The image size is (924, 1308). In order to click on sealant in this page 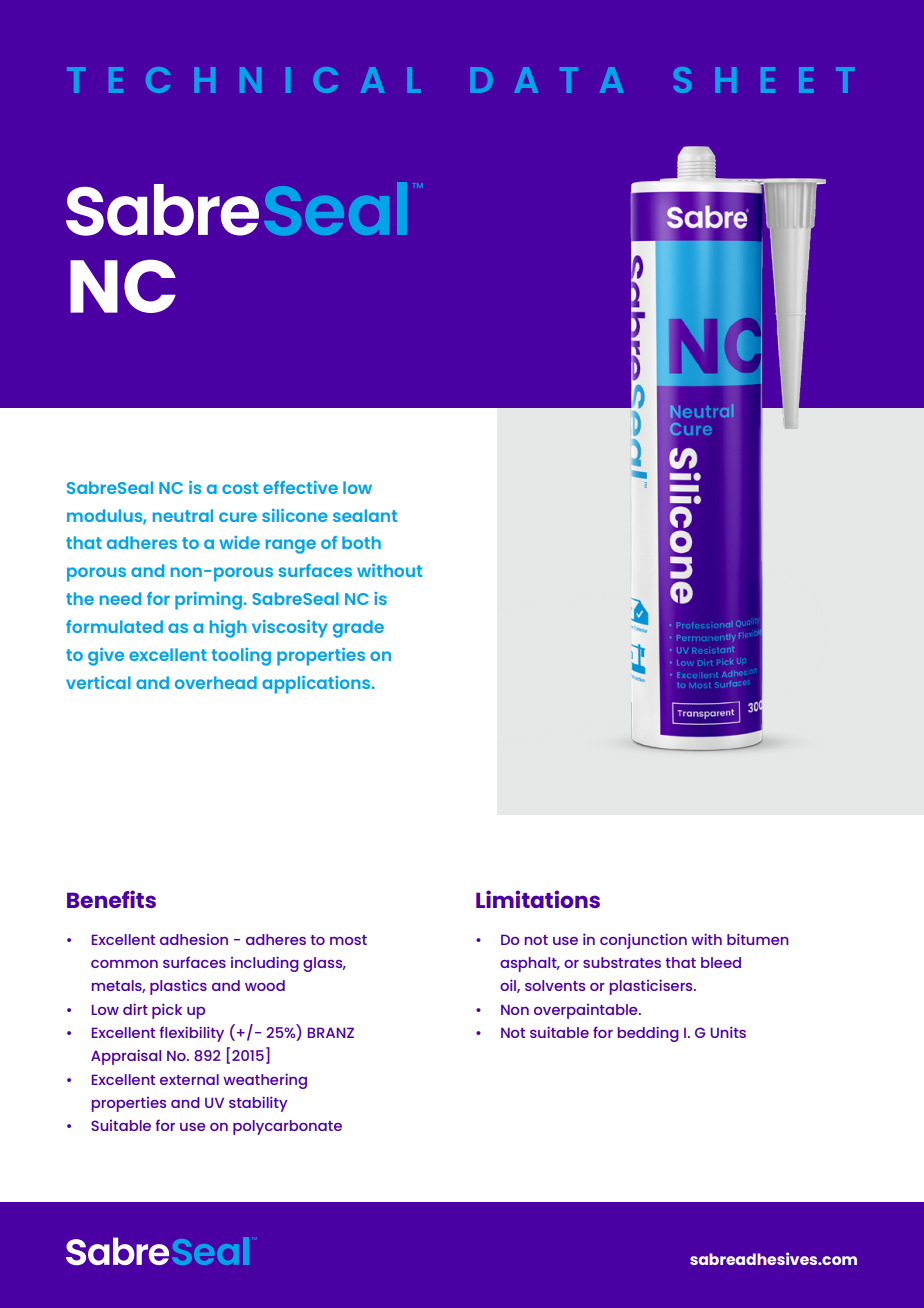, I will do `click(365, 515)`.
